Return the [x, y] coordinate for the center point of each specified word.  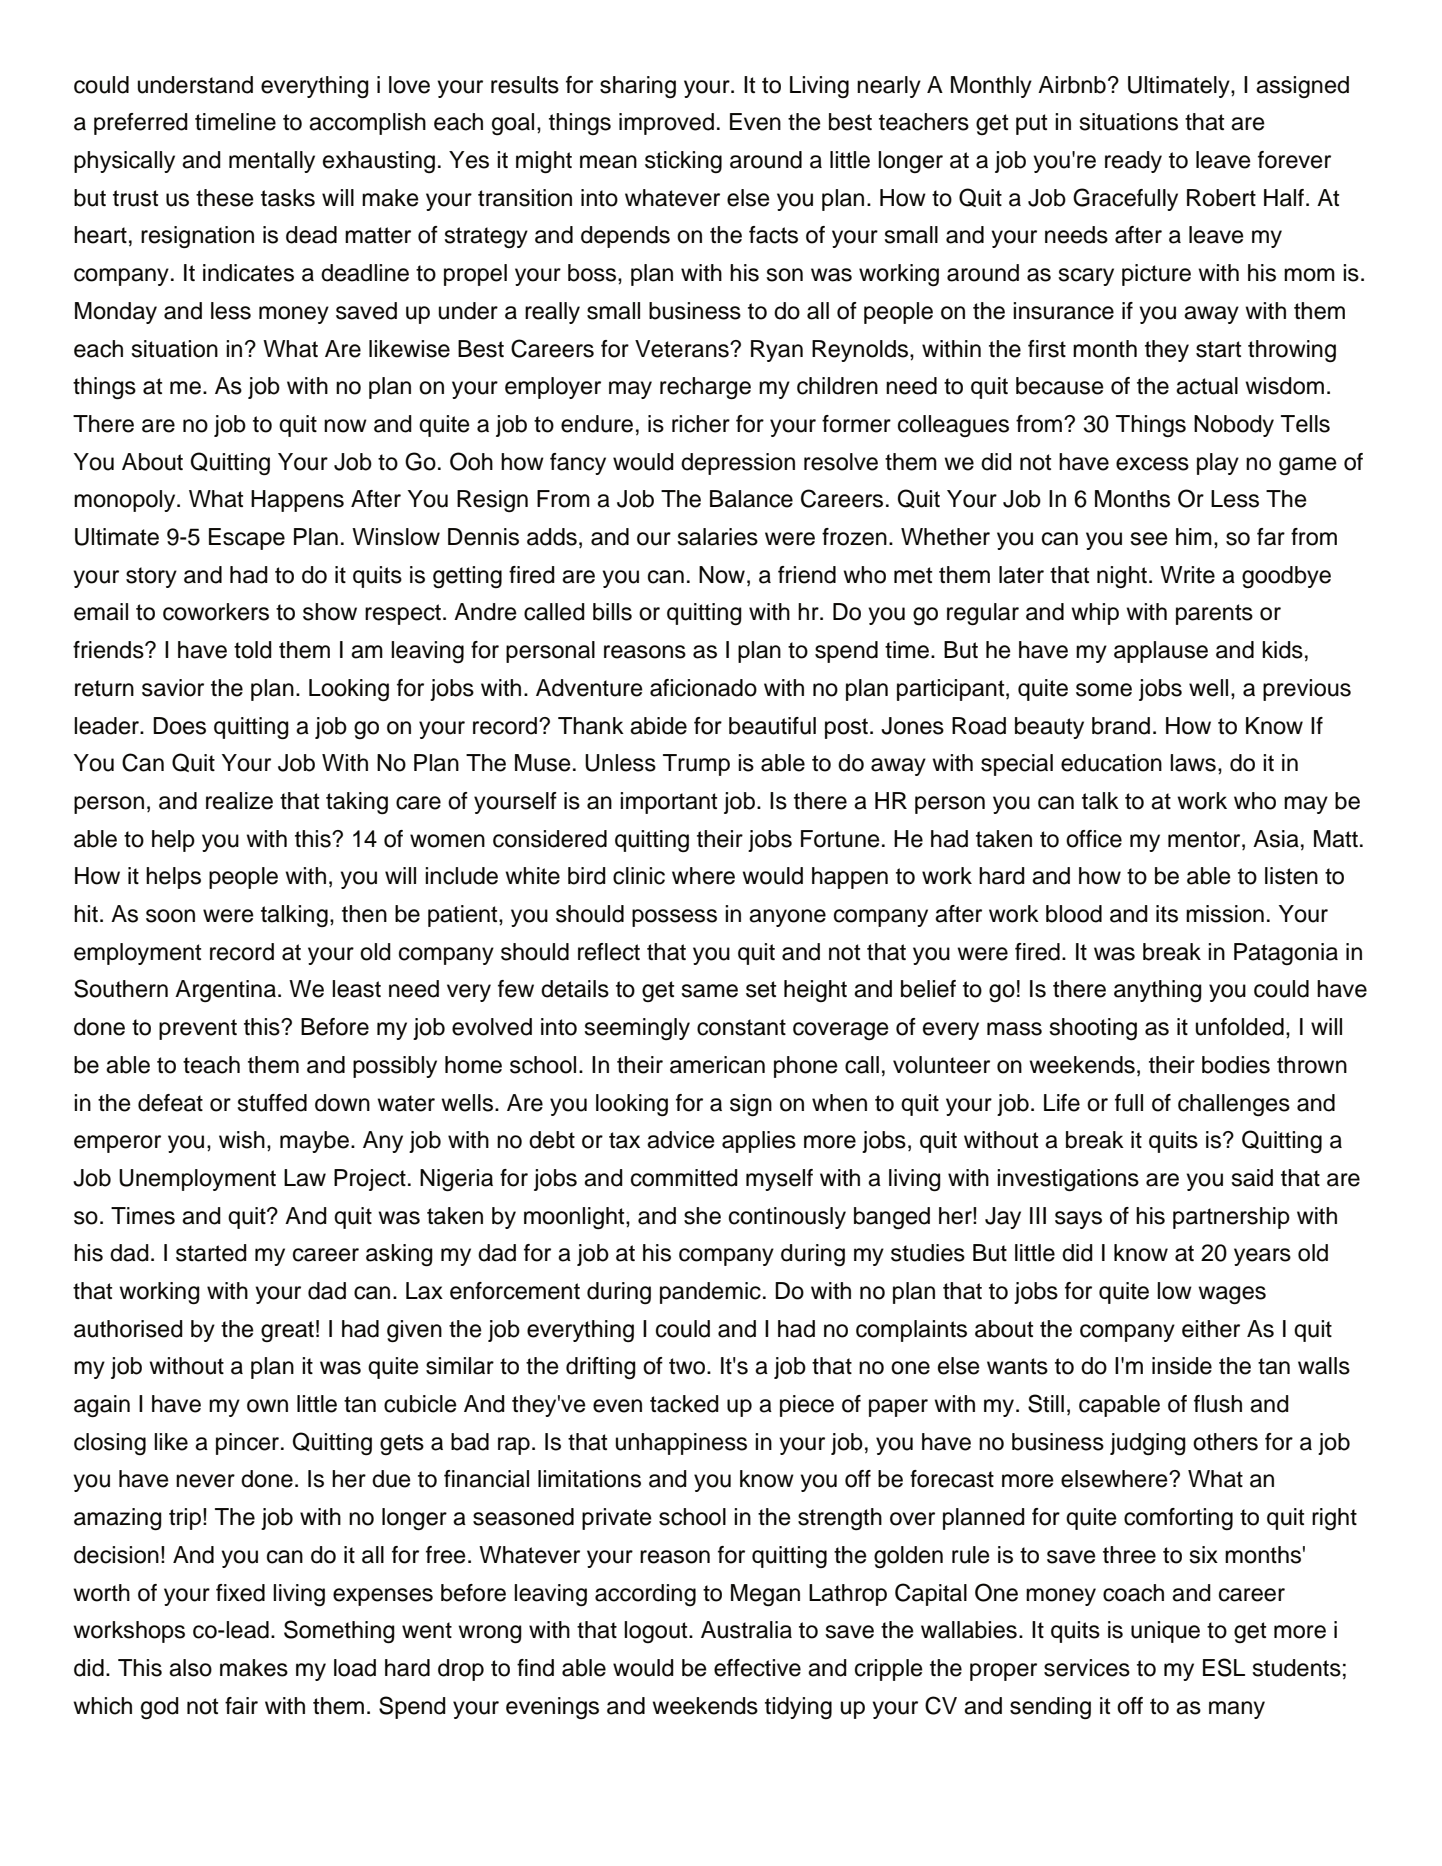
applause [1161, 652]
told [253, 650]
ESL [1224, 1667]
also [190, 1668]
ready [1133, 162]
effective [757, 1668]
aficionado [703, 688]
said [1252, 1178]
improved [666, 124]
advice [681, 1140]
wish [242, 1140]
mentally [272, 162]
